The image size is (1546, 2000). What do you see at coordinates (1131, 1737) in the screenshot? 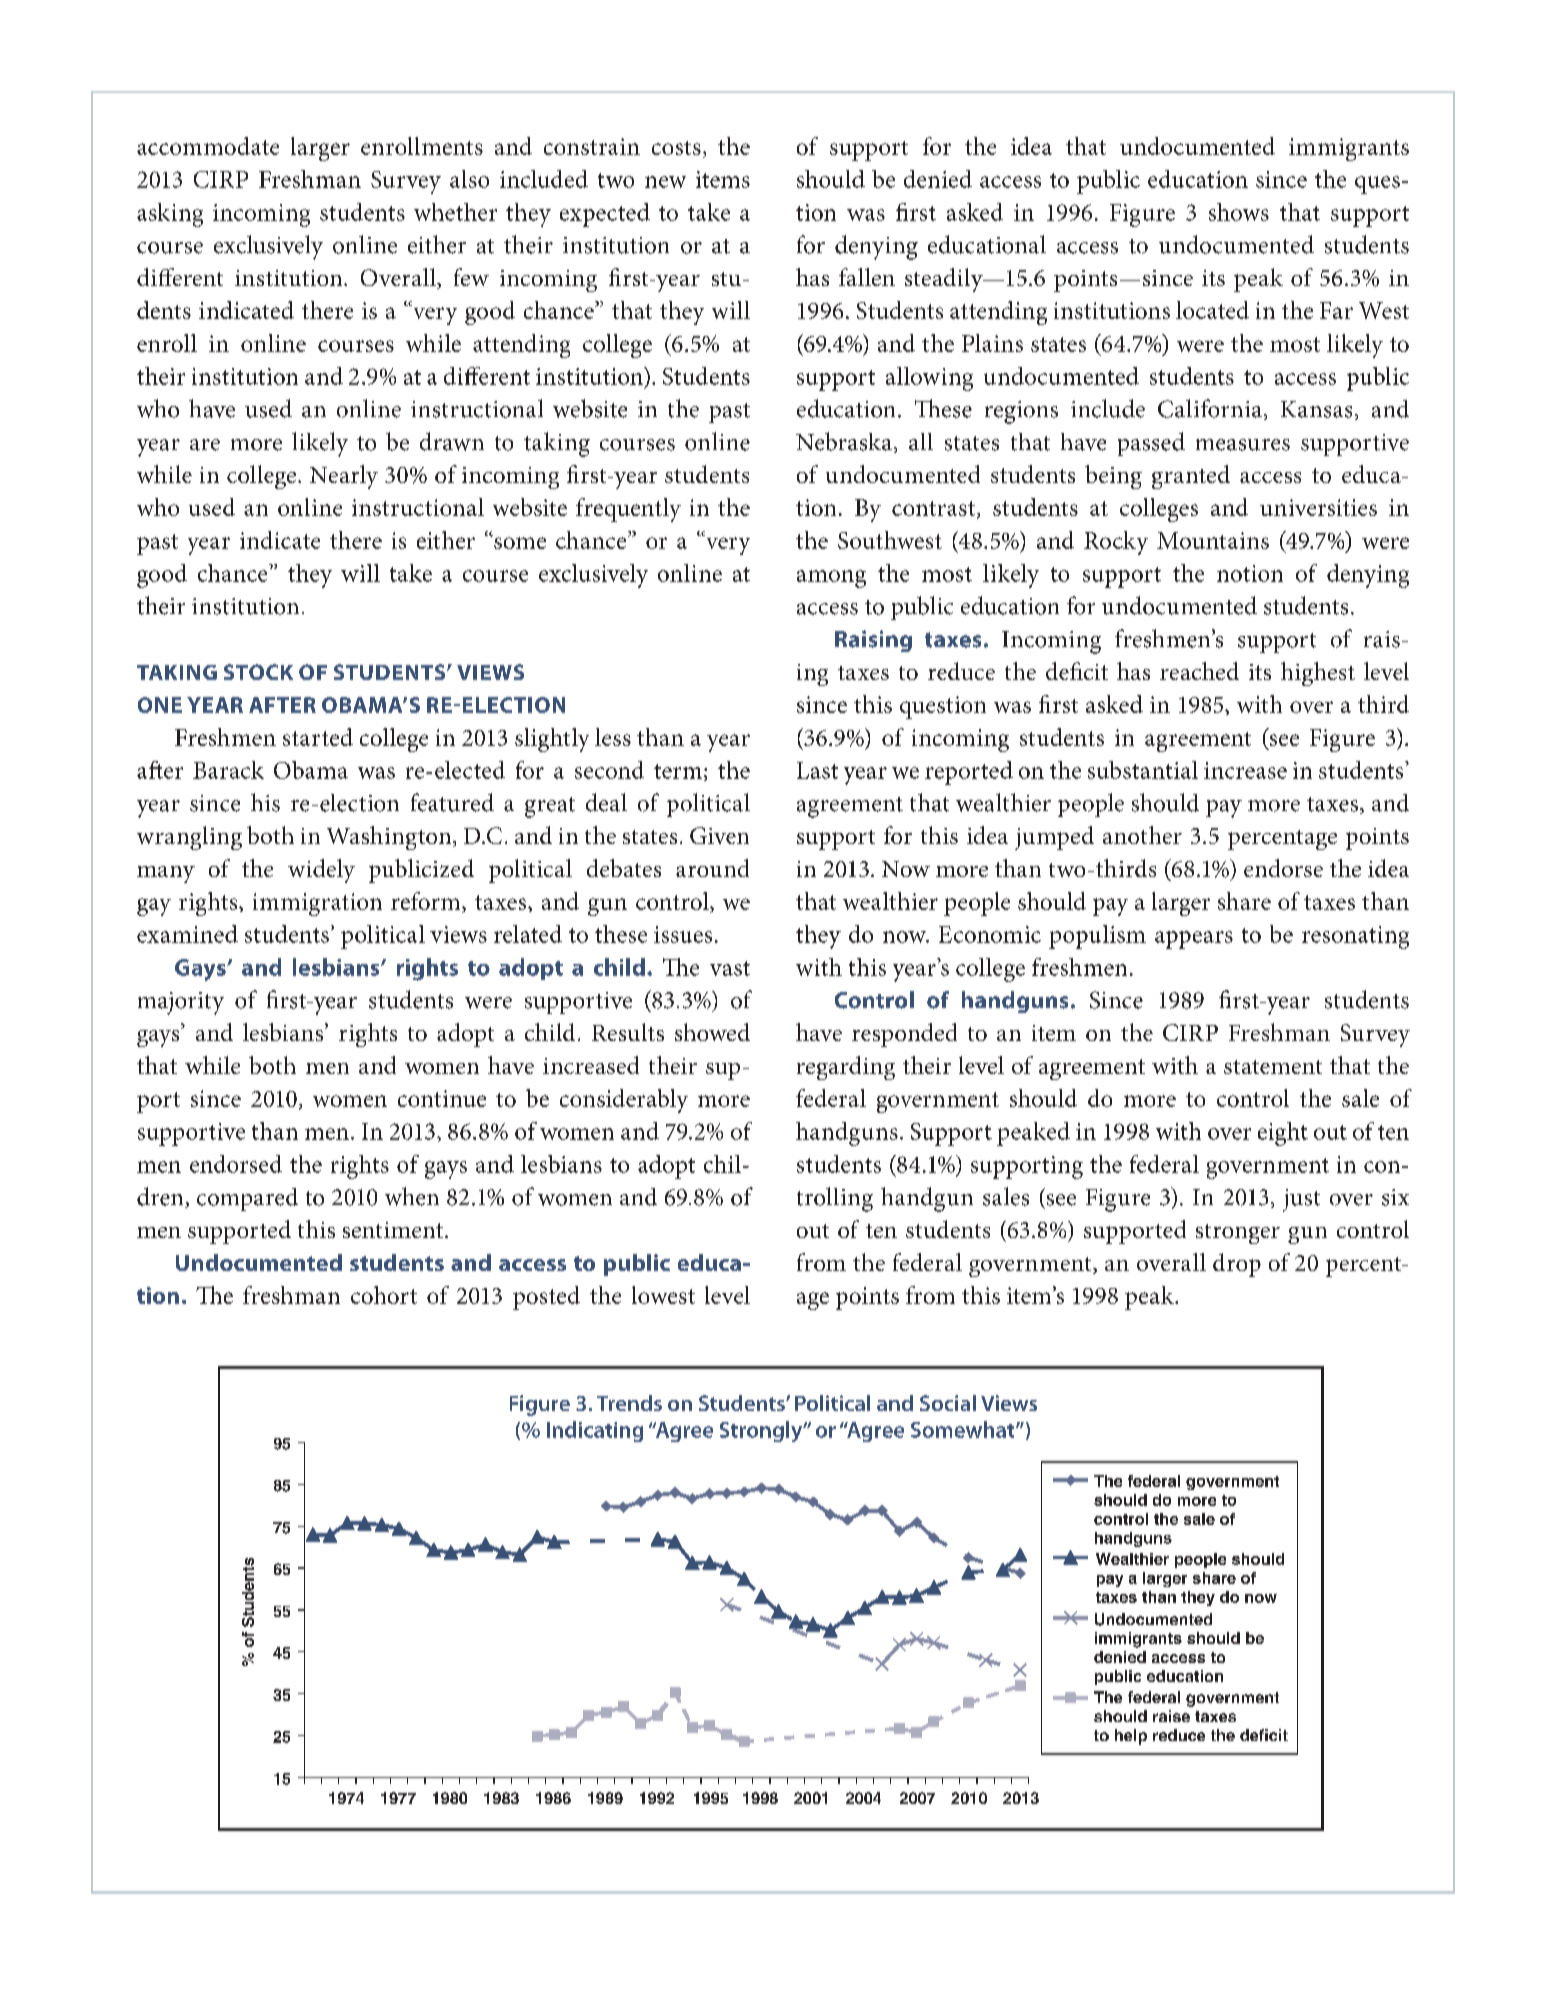
I see `help` at bounding box center [1131, 1737].
